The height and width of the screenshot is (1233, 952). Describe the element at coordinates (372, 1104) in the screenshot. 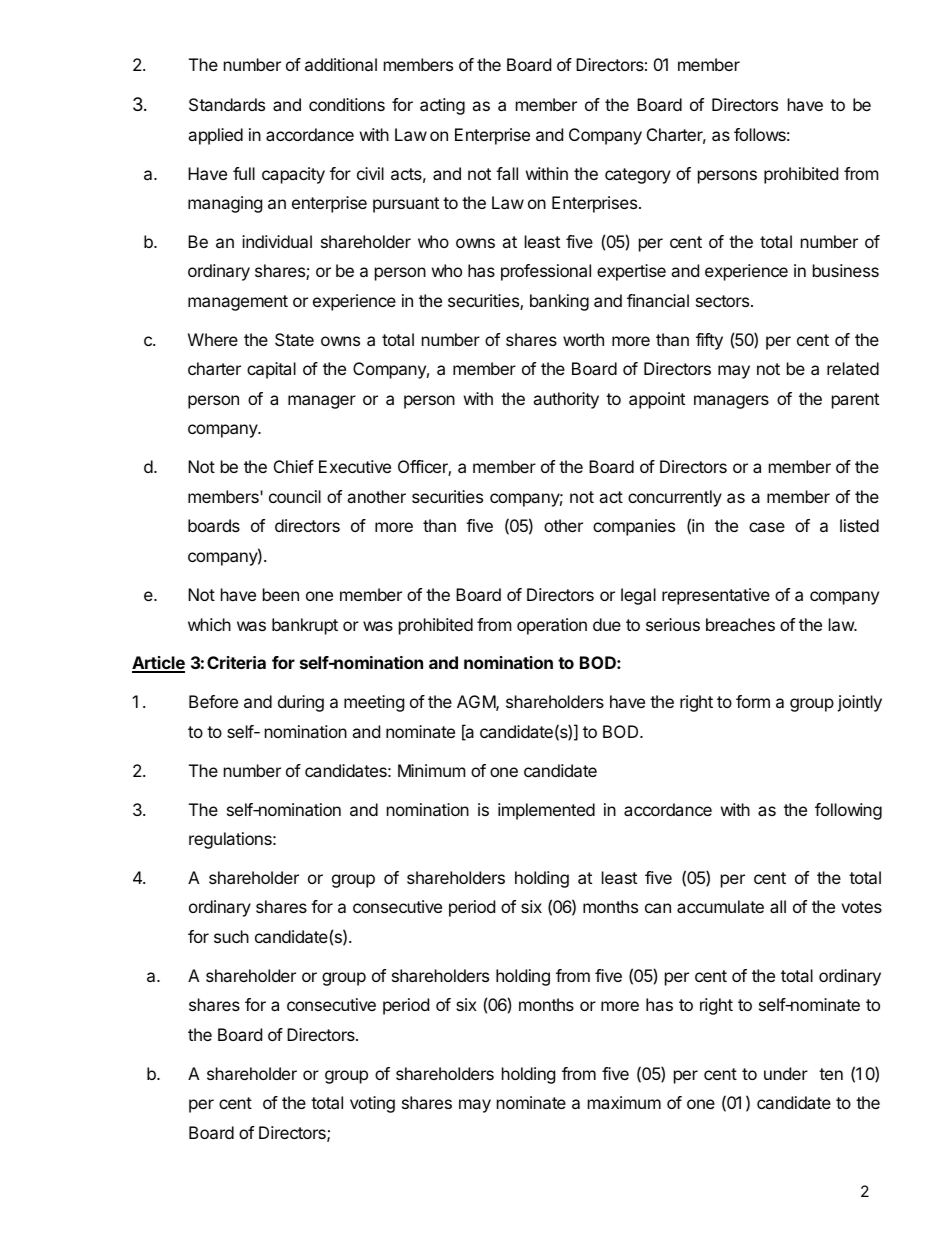

I see `voting` at that location.
